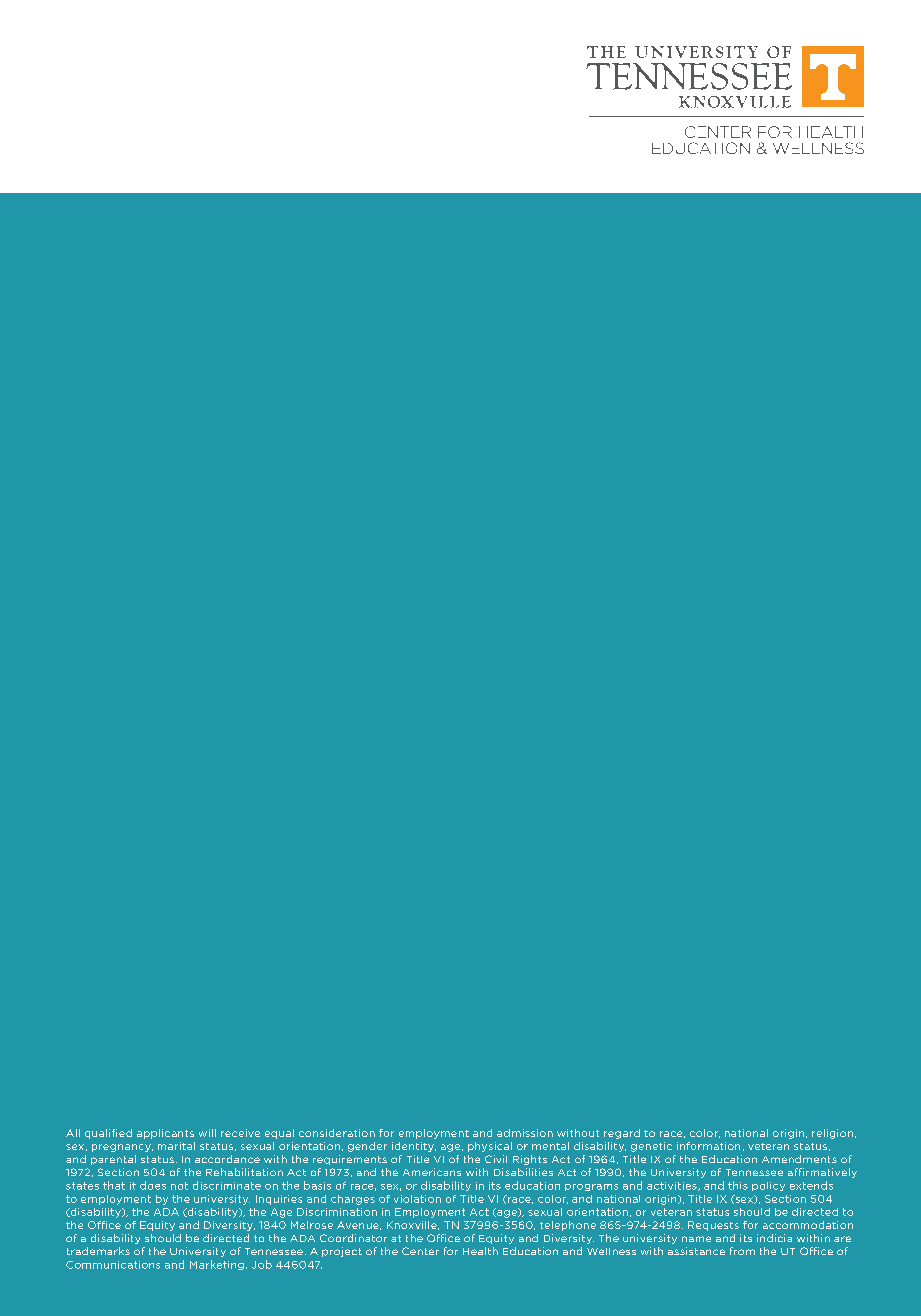  I want to click on Communications, so click(113, 1265).
